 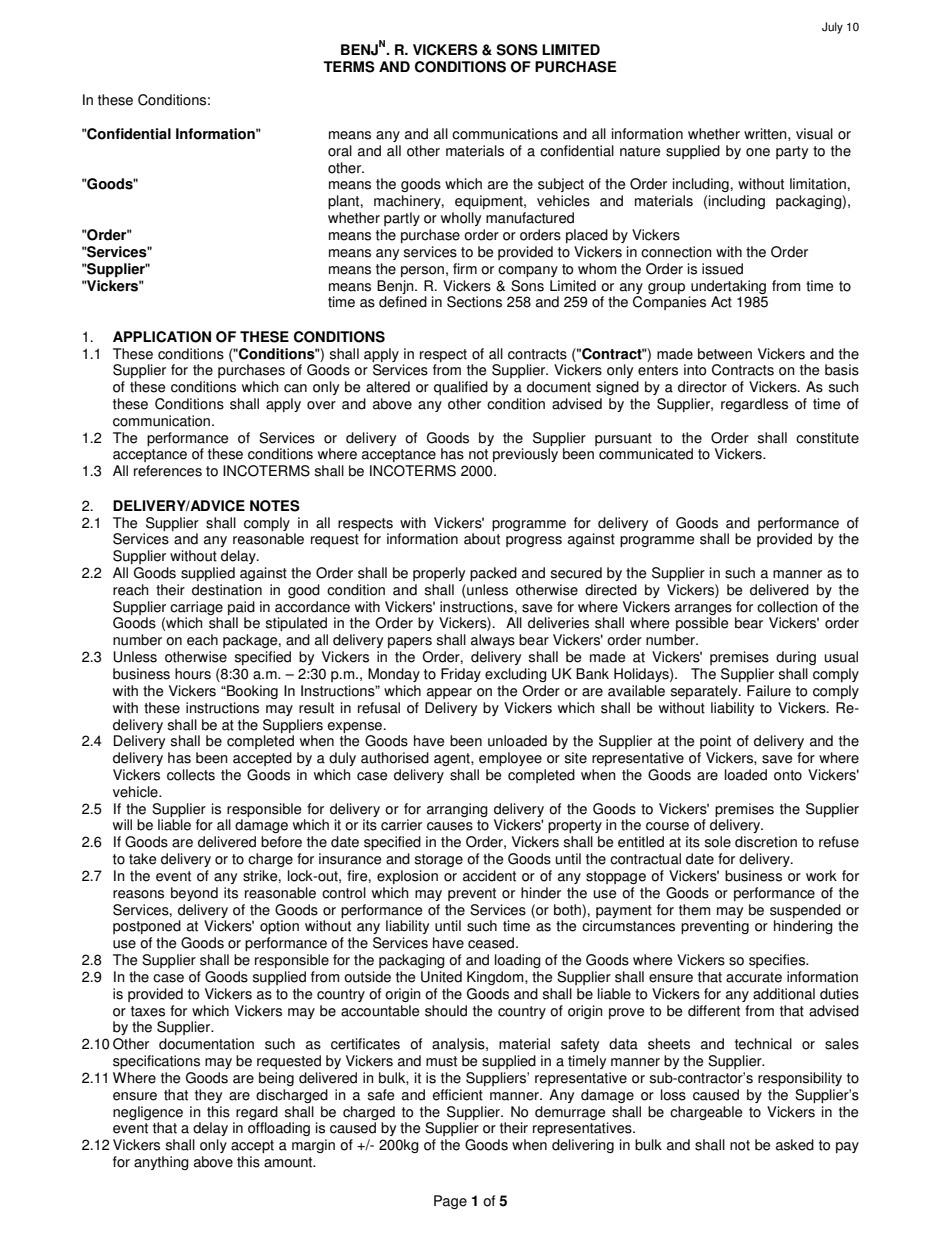 What do you see at coordinates (787, 607) in the screenshot?
I see `collection` at bounding box center [787, 607].
